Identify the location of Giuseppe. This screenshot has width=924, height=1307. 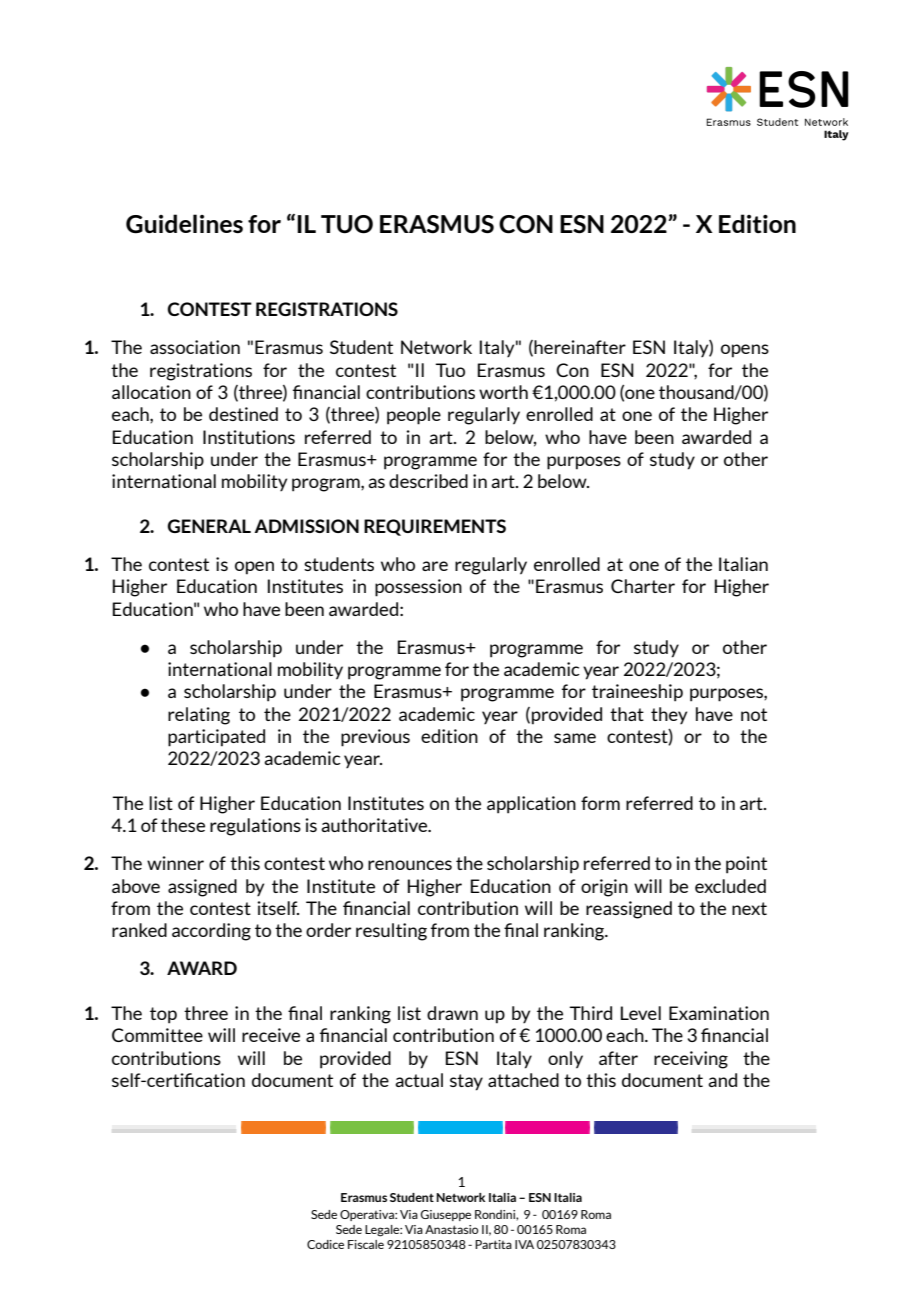
(445, 1215).
